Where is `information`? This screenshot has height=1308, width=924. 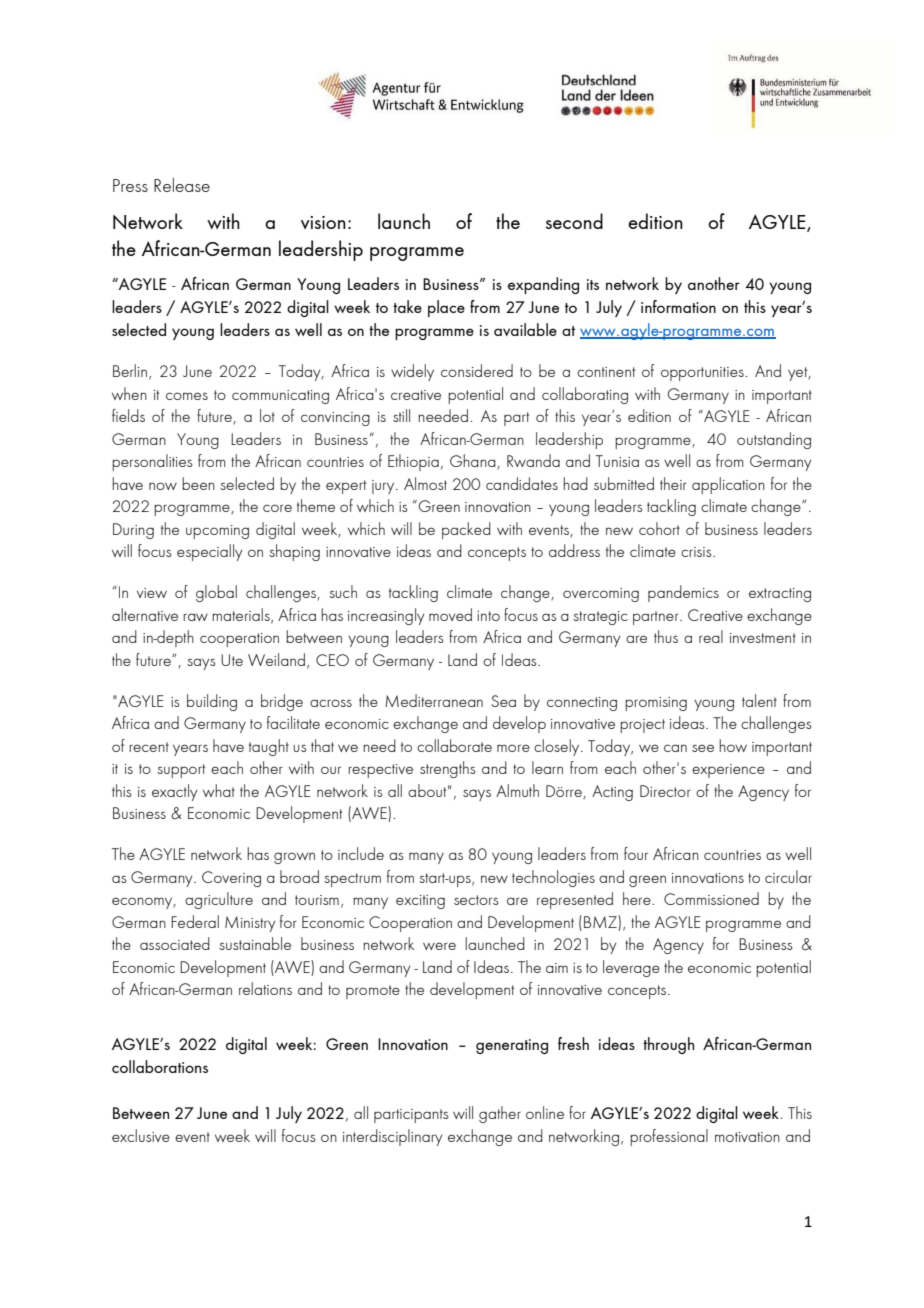 information is located at coordinates (678, 306).
